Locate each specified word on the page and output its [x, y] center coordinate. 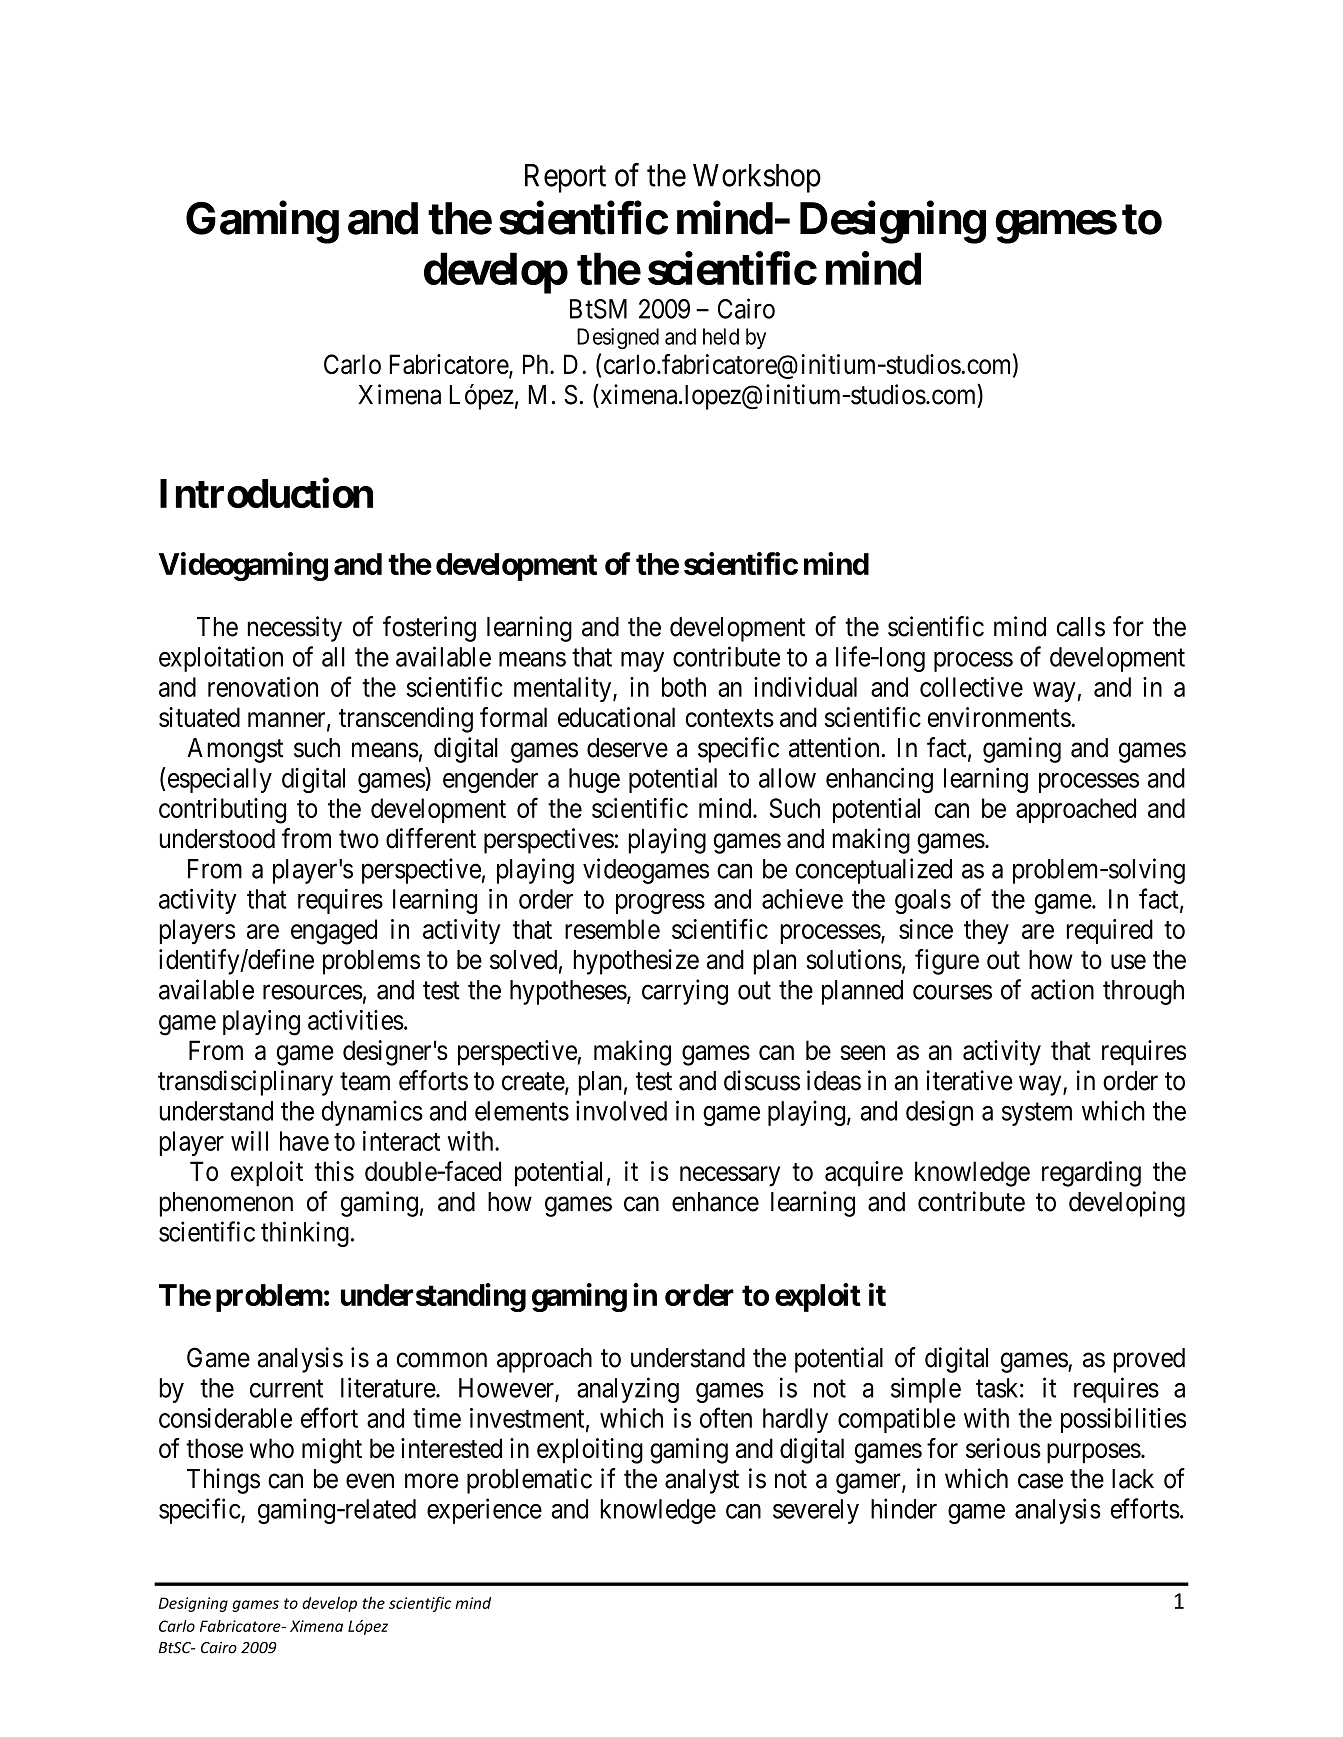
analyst [702, 1481]
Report [565, 178]
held [721, 336]
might [332, 1451]
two [359, 839]
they [986, 931]
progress [660, 904]
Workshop [757, 178]
